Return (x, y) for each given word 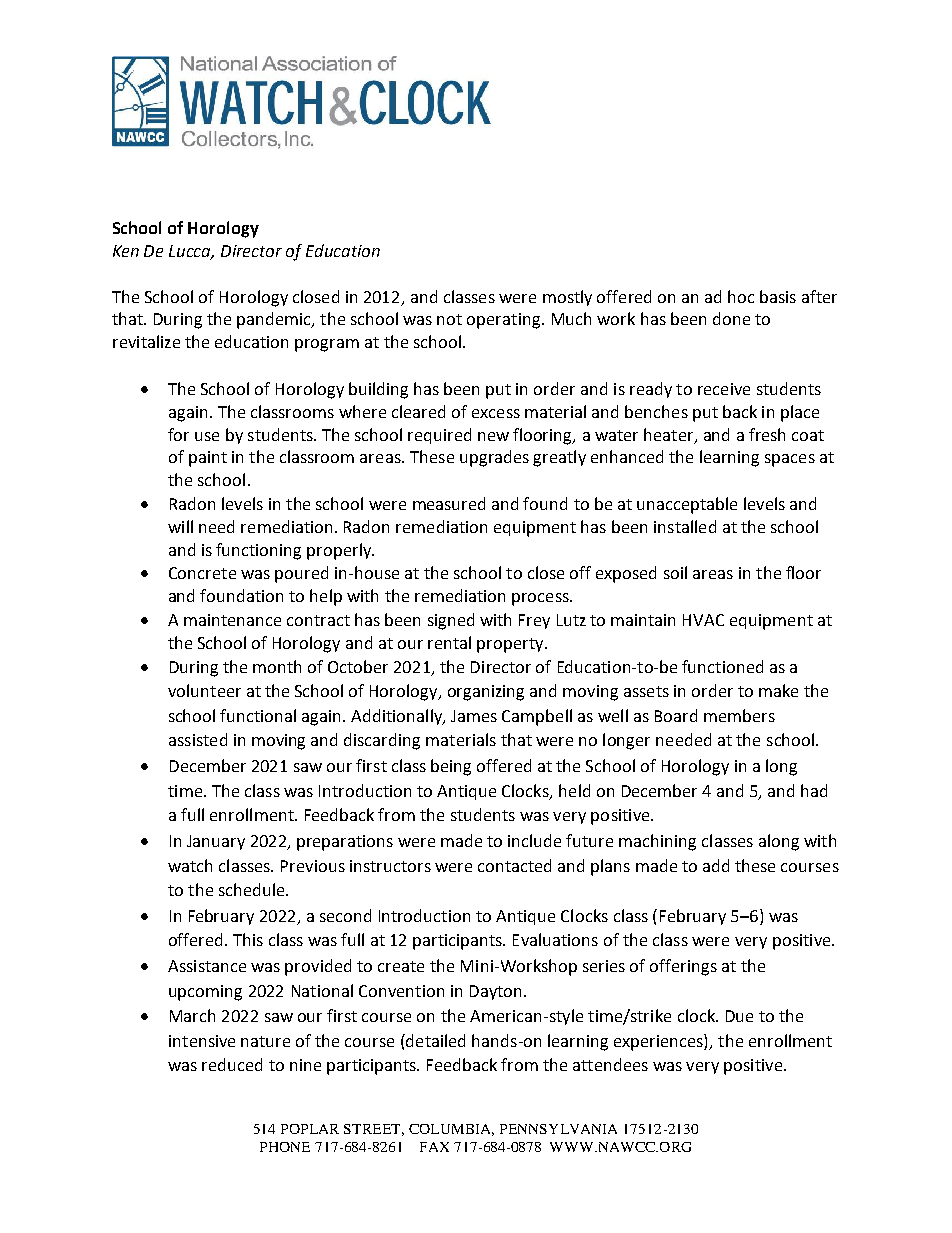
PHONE (285, 1147)
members (739, 715)
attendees (610, 1064)
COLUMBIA (451, 1130)
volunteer (204, 690)
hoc (741, 296)
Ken (126, 251)
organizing (486, 693)
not (449, 319)
